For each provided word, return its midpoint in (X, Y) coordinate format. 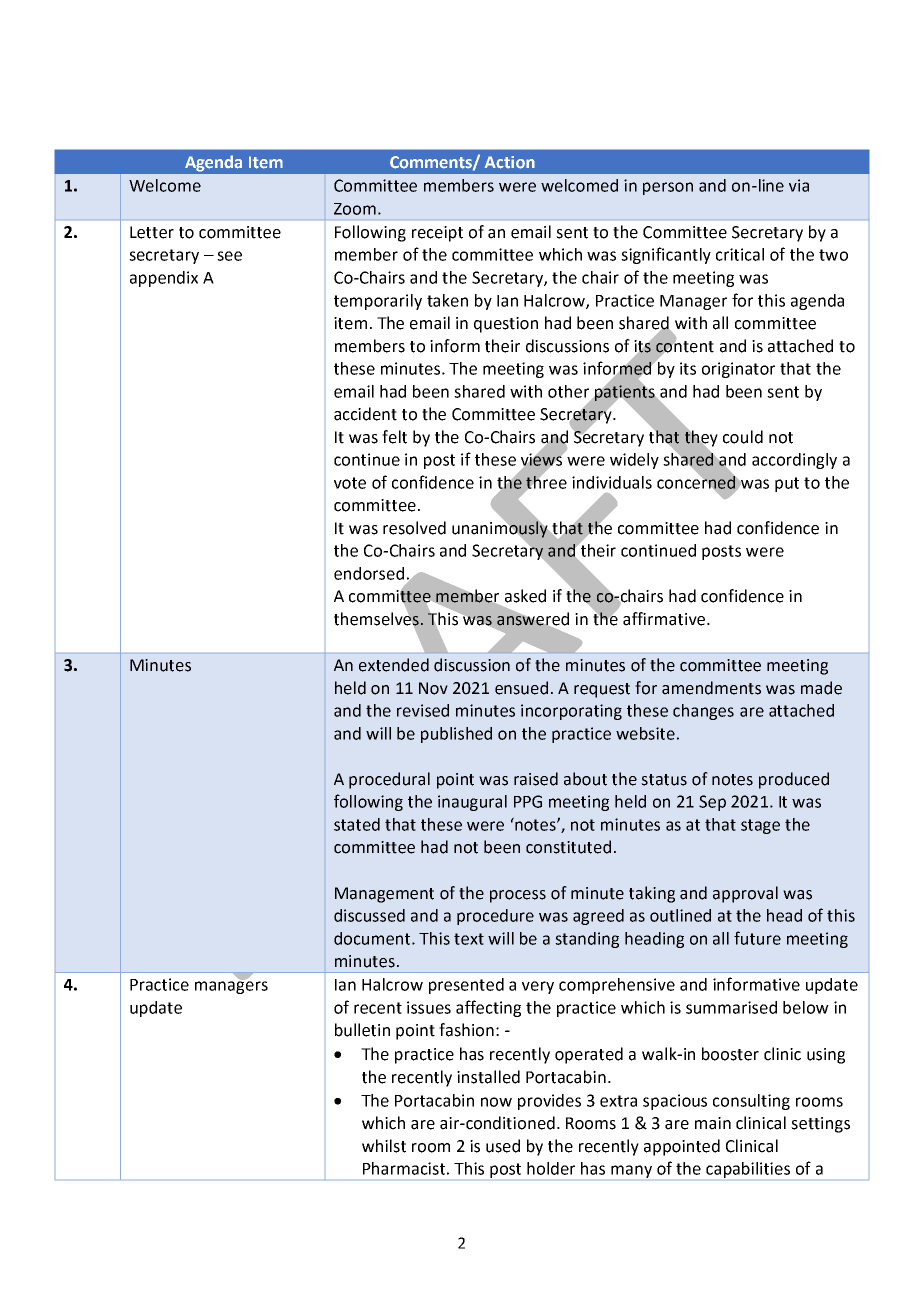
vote (350, 483)
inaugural (472, 803)
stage (760, 826)
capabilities (748, 1170)
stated (357, 824)
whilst (384, 1146)
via (799, 185)
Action (510, 162)
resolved (414, 528)
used (503, 1146)
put (787, 484)
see (229, 256)
